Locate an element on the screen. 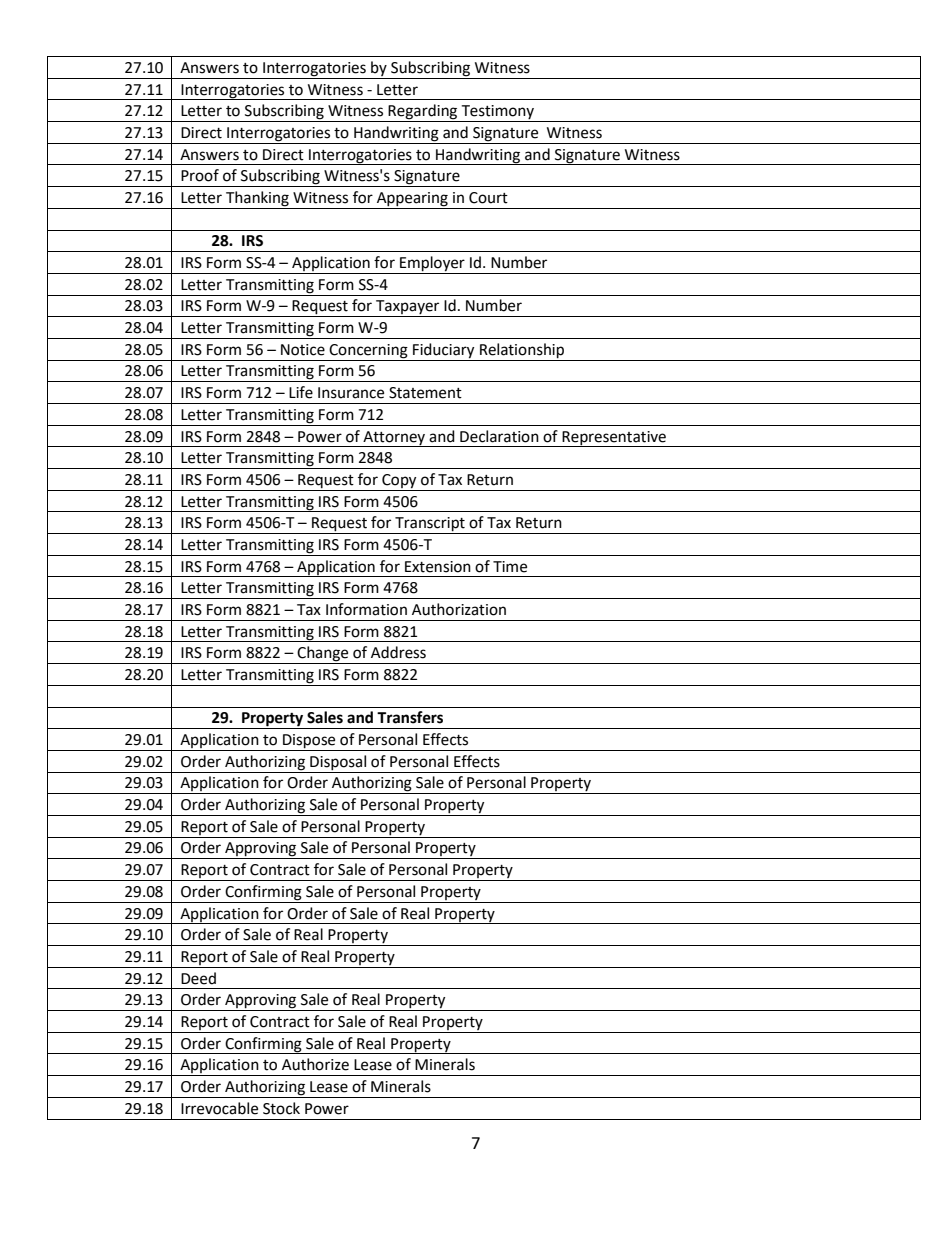 This screenshot has height=1233, width=952. Address is located at coordinates (398, 652).
